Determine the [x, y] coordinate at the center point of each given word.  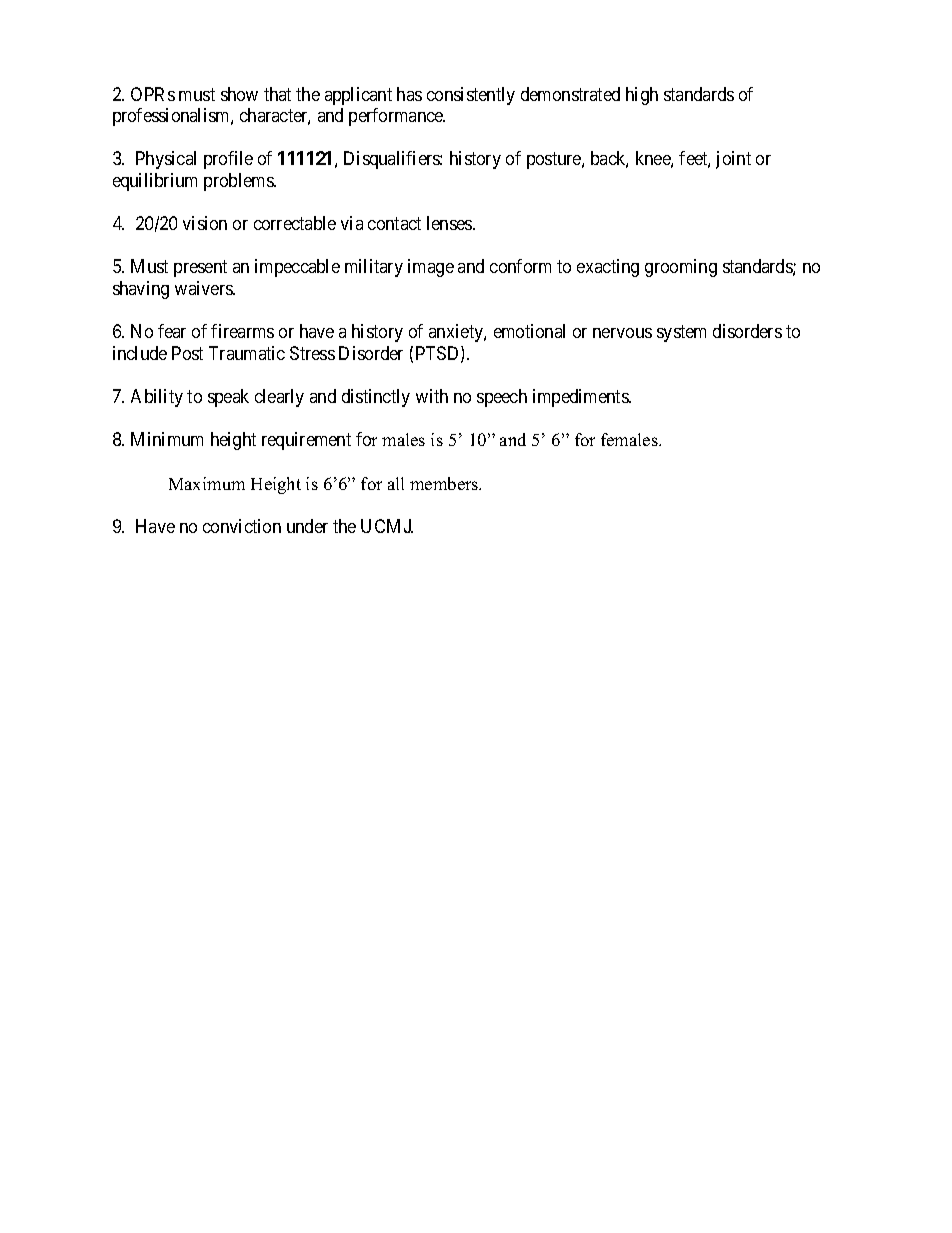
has [409, 94]
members [445, 483]
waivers [204, 288]
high [642, 96]
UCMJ [387, 526]
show [239, 94]
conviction [242, 526]
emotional [529, 331]
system [681, 333]
